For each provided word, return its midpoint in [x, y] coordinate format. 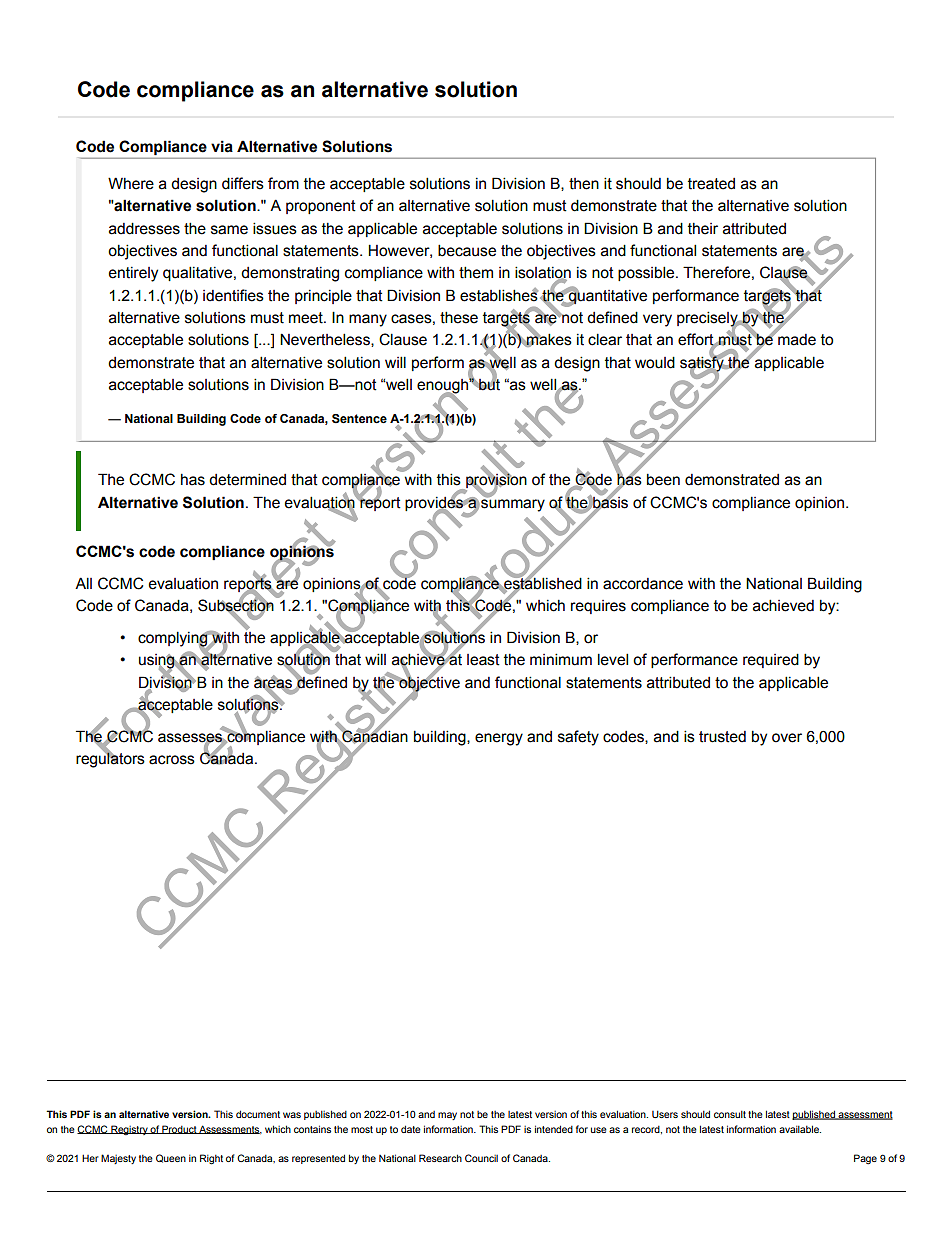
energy [499, 739]
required [771, 660]
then [584, 184]
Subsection [236, 605]
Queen [171, 1158]
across [172, 760]
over [787, 738]
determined [247, 479]
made [796, 339]
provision [495, 481]
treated [711, 184]
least [483, 660]
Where [131, 183]
